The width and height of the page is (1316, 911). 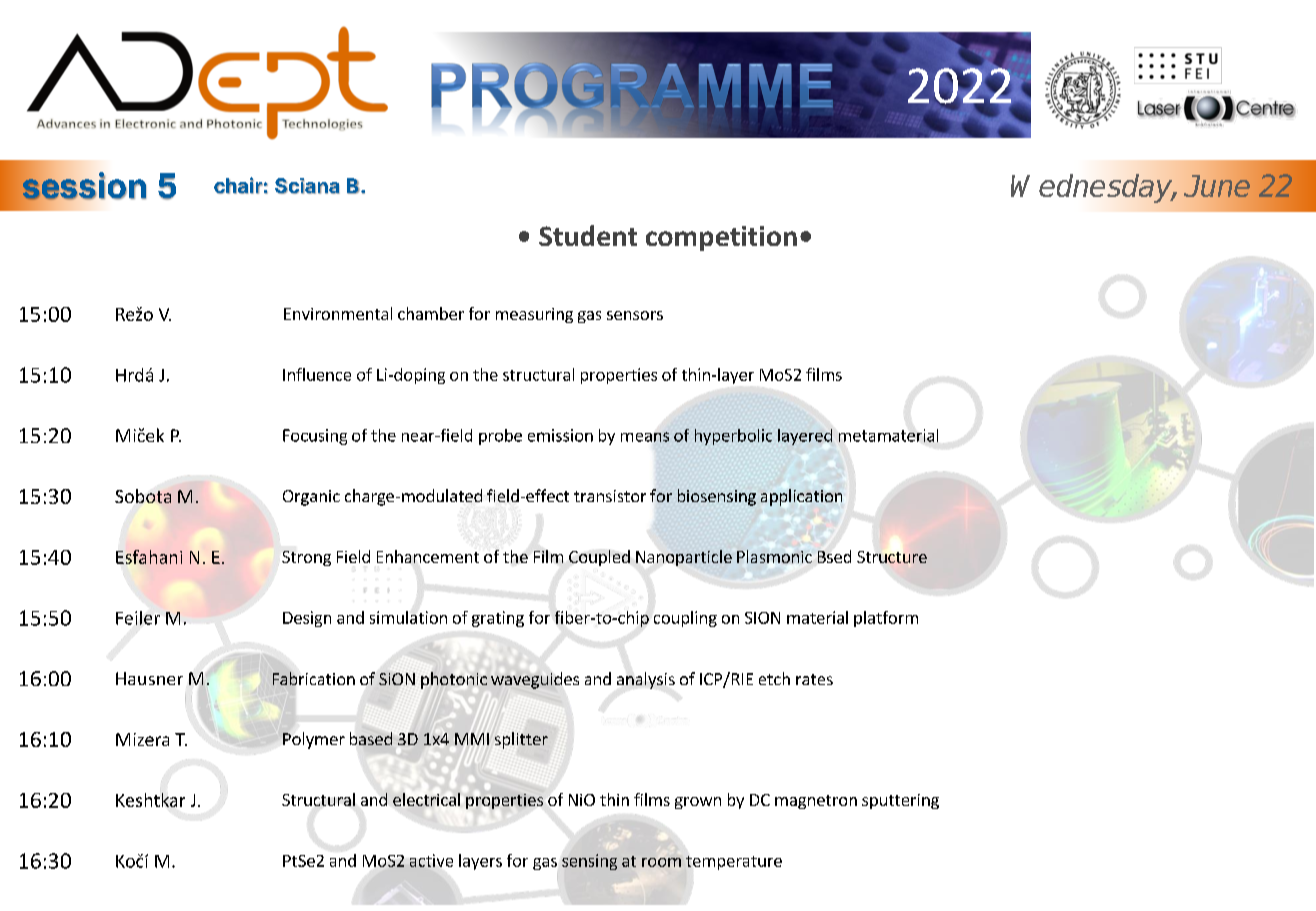 I want to click on chair, so click(x=238, y=185).
